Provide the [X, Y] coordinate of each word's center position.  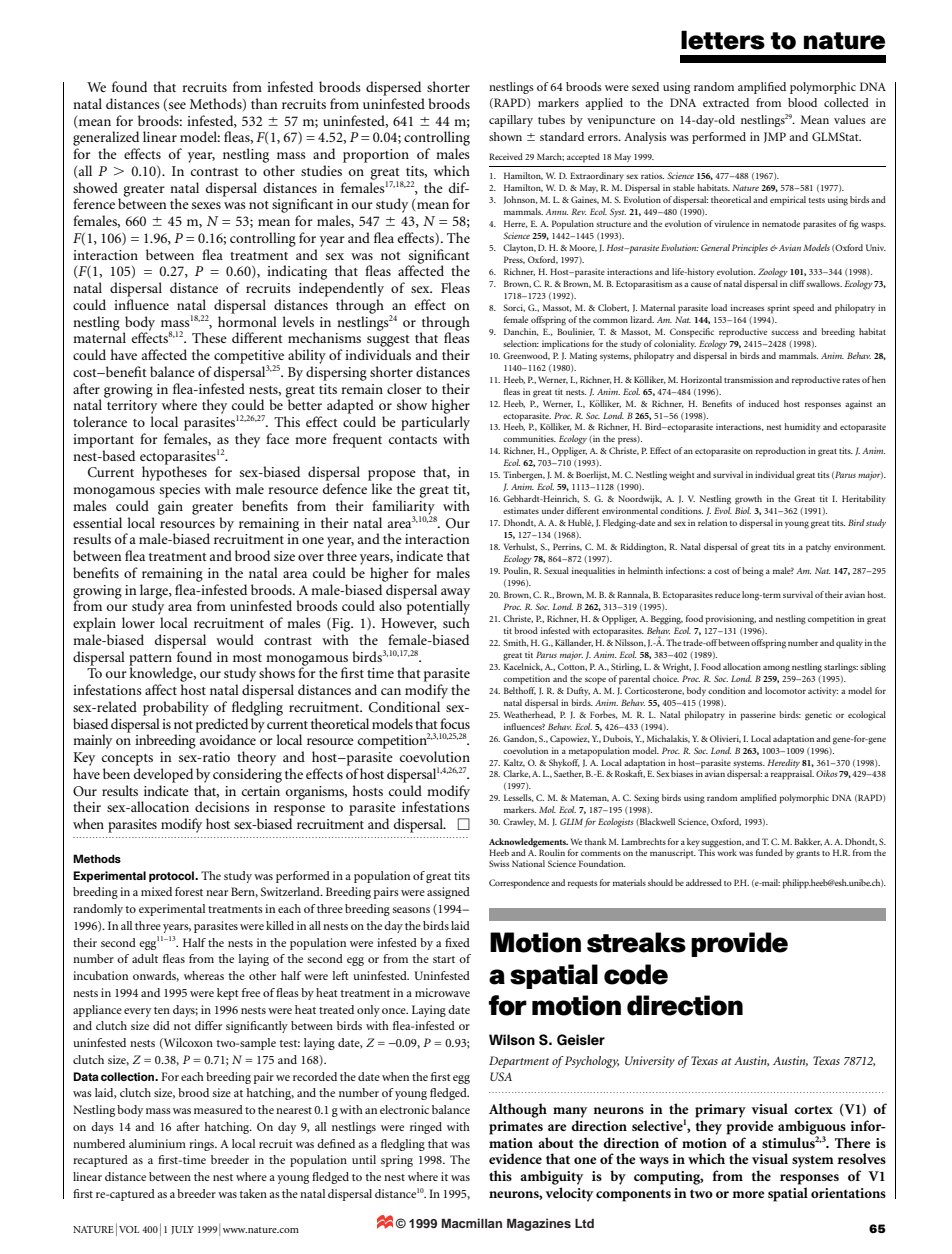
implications [565, 345]
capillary [511, 121]
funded [769, 852]
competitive [249, 358]
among [776, 669]
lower [138, 622]
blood [802, 102]
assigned [448, 893]
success [785, 332]
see [177, 105]
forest [189, 891]
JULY [182, 1230]
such [456, 622]
